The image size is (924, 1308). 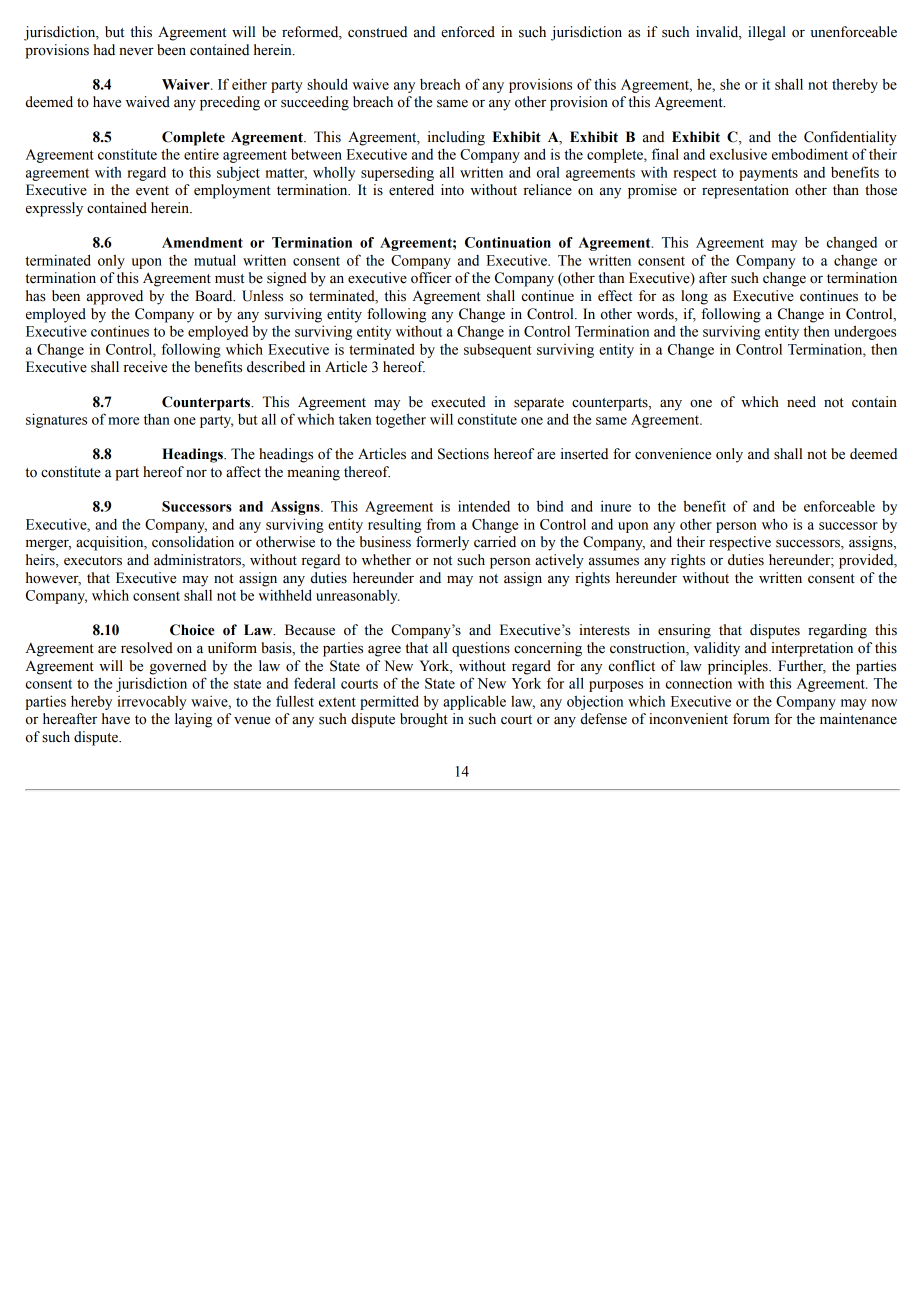 What do you see at coordinates (468, 32) in the page?
I see `enforced` at bounding box center [468, 32].
